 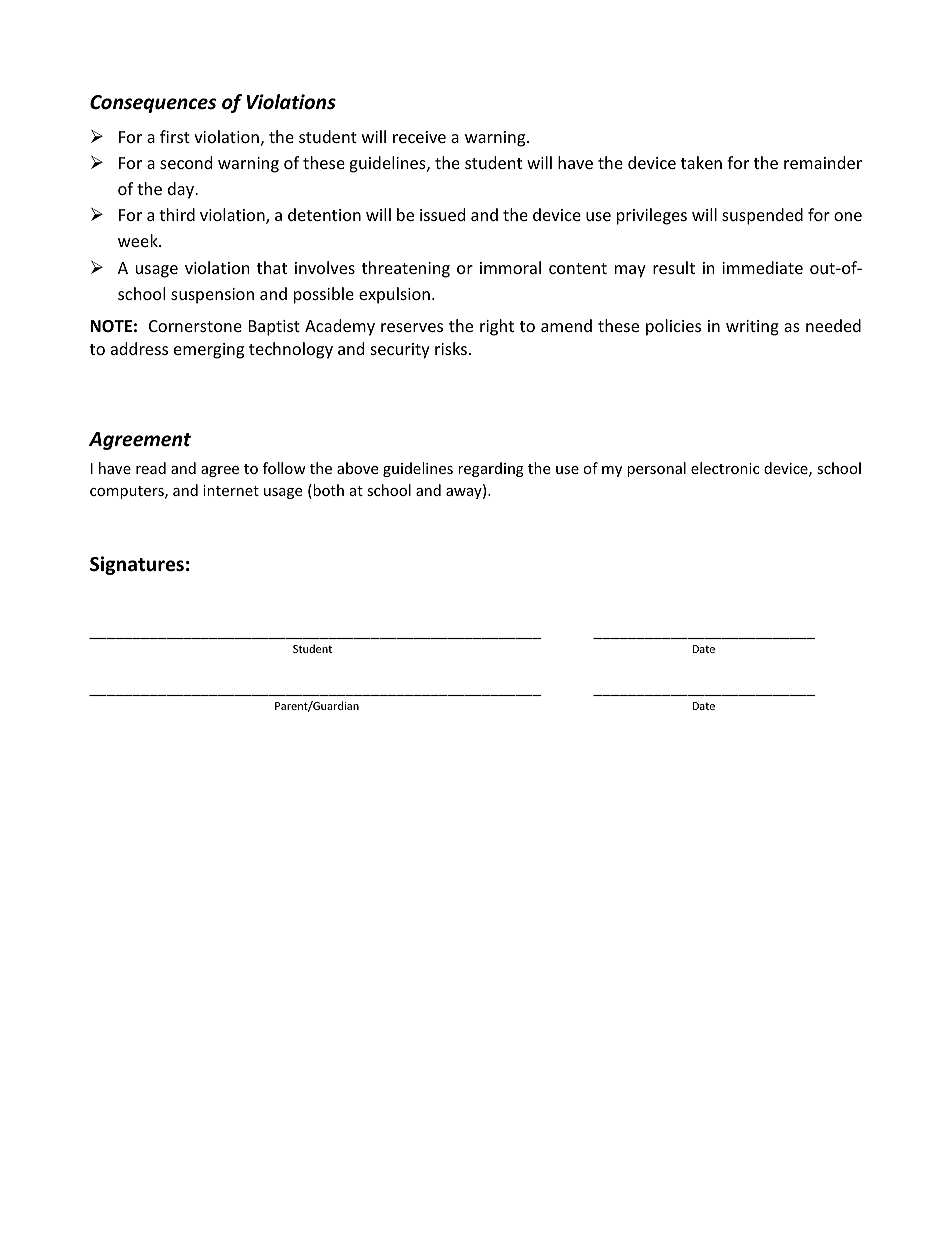 I want to click on issued, so click(x=442, y=214).
